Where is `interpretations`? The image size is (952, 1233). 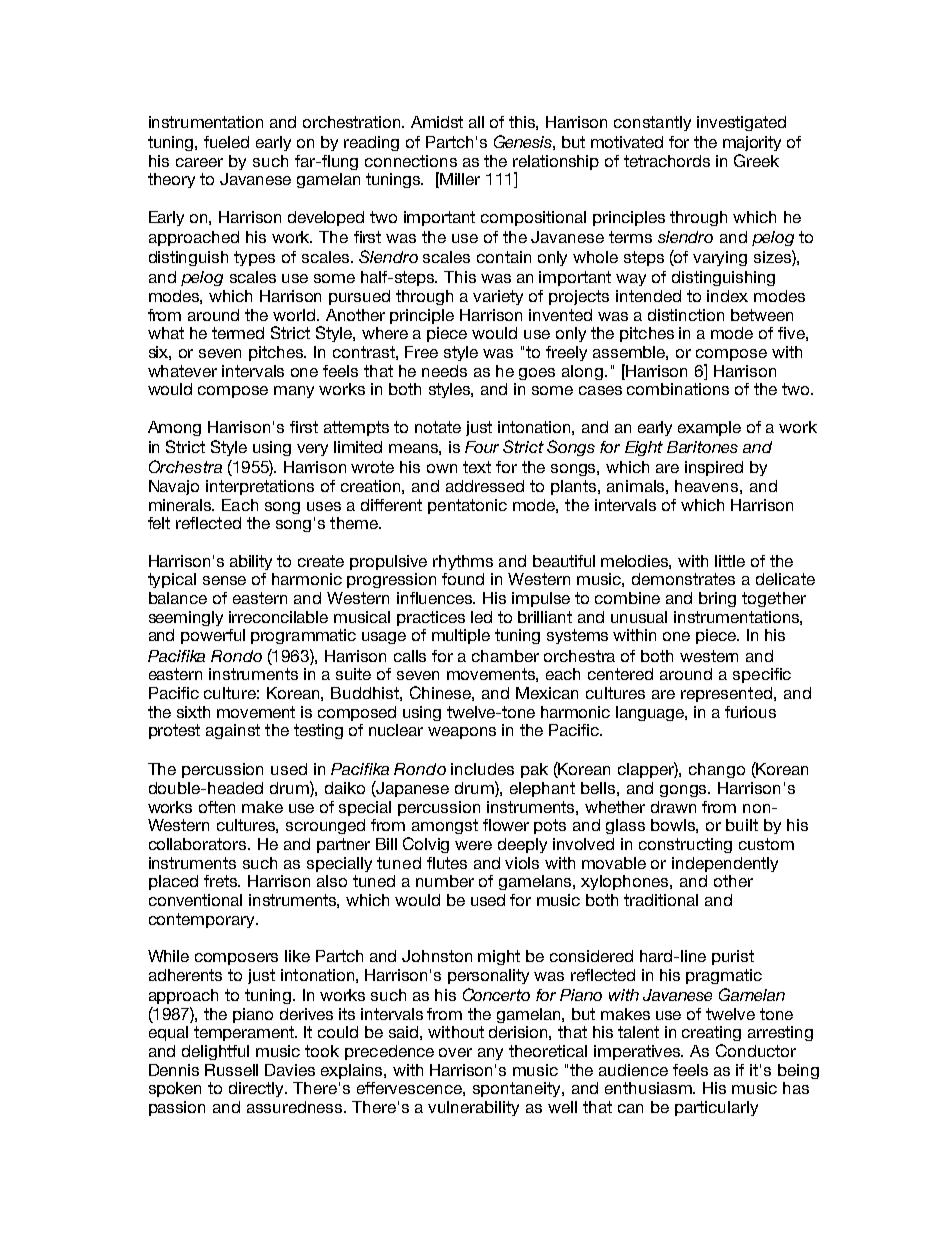 interpretations is located at coordinates (260, 487).
